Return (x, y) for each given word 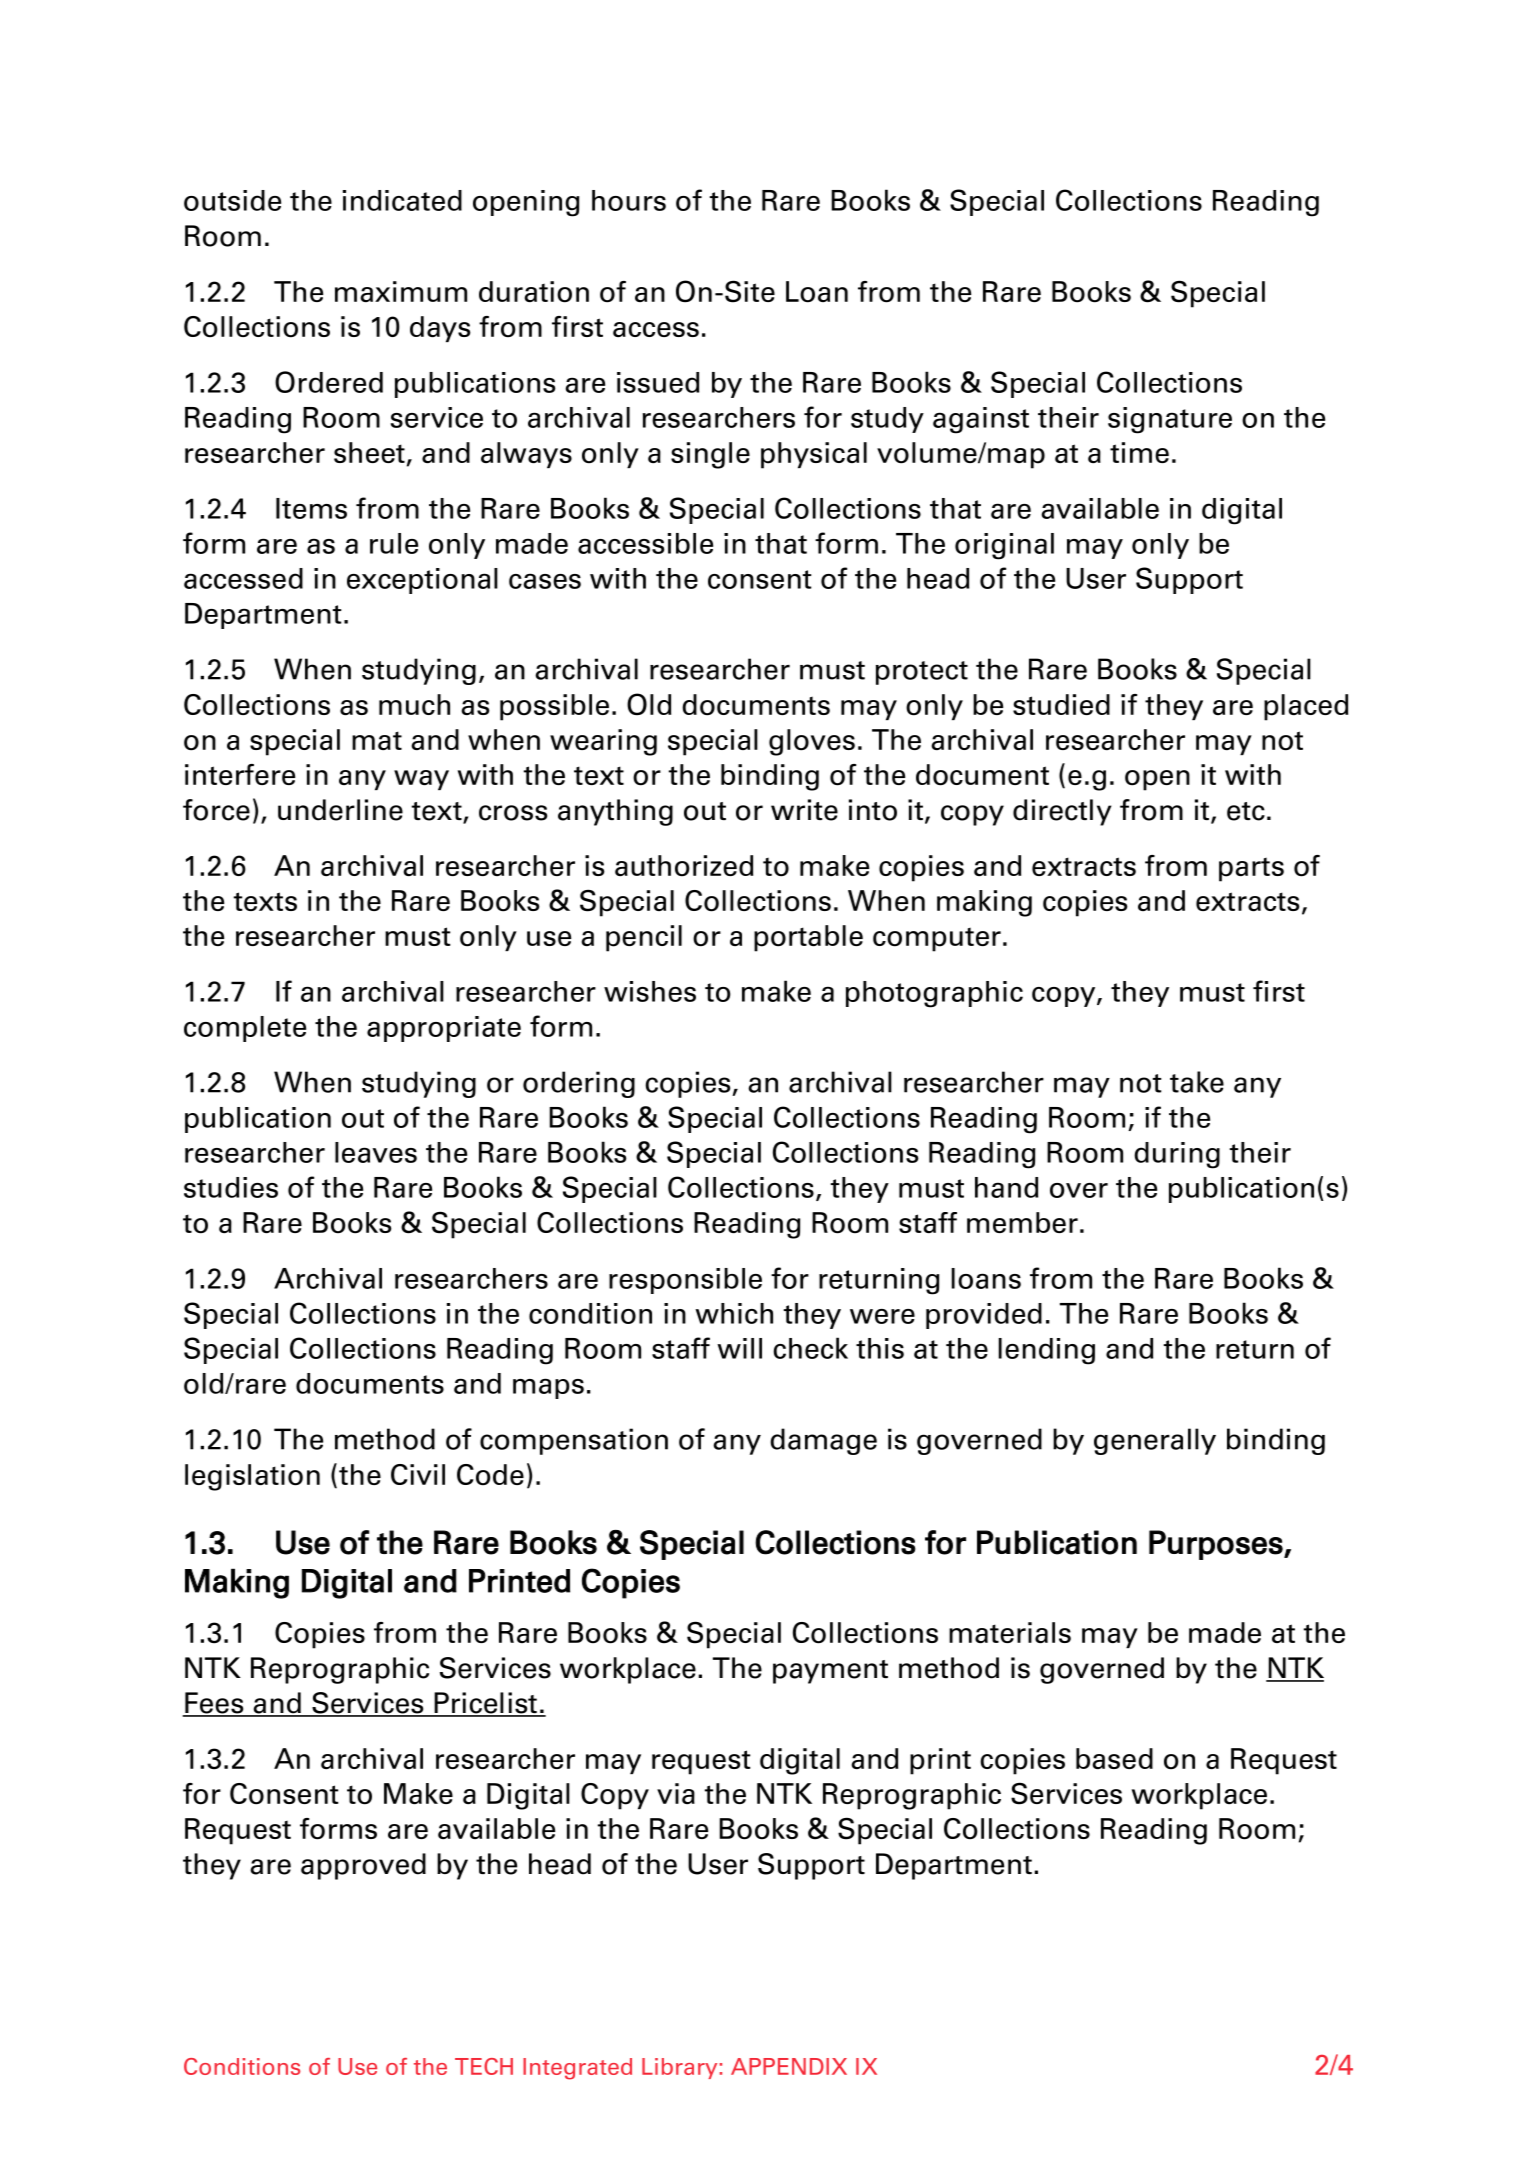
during (1177, 1155)
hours (629, 200)
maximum (401, 291)
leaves (376, 1152)
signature (1170, 420)
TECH (484, 2066)
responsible (685, 1281)
